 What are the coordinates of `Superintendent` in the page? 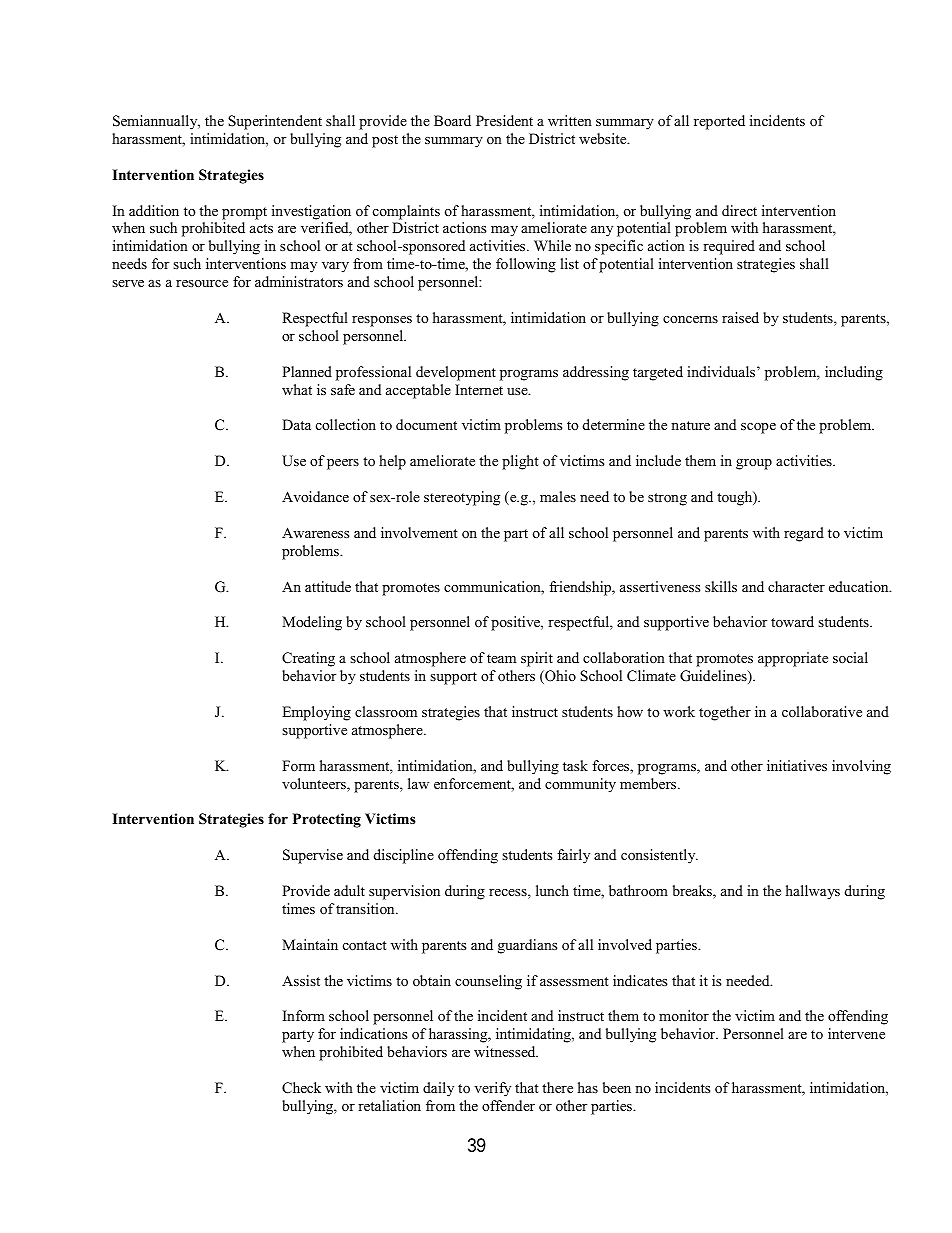 It's located at (275, 122).
